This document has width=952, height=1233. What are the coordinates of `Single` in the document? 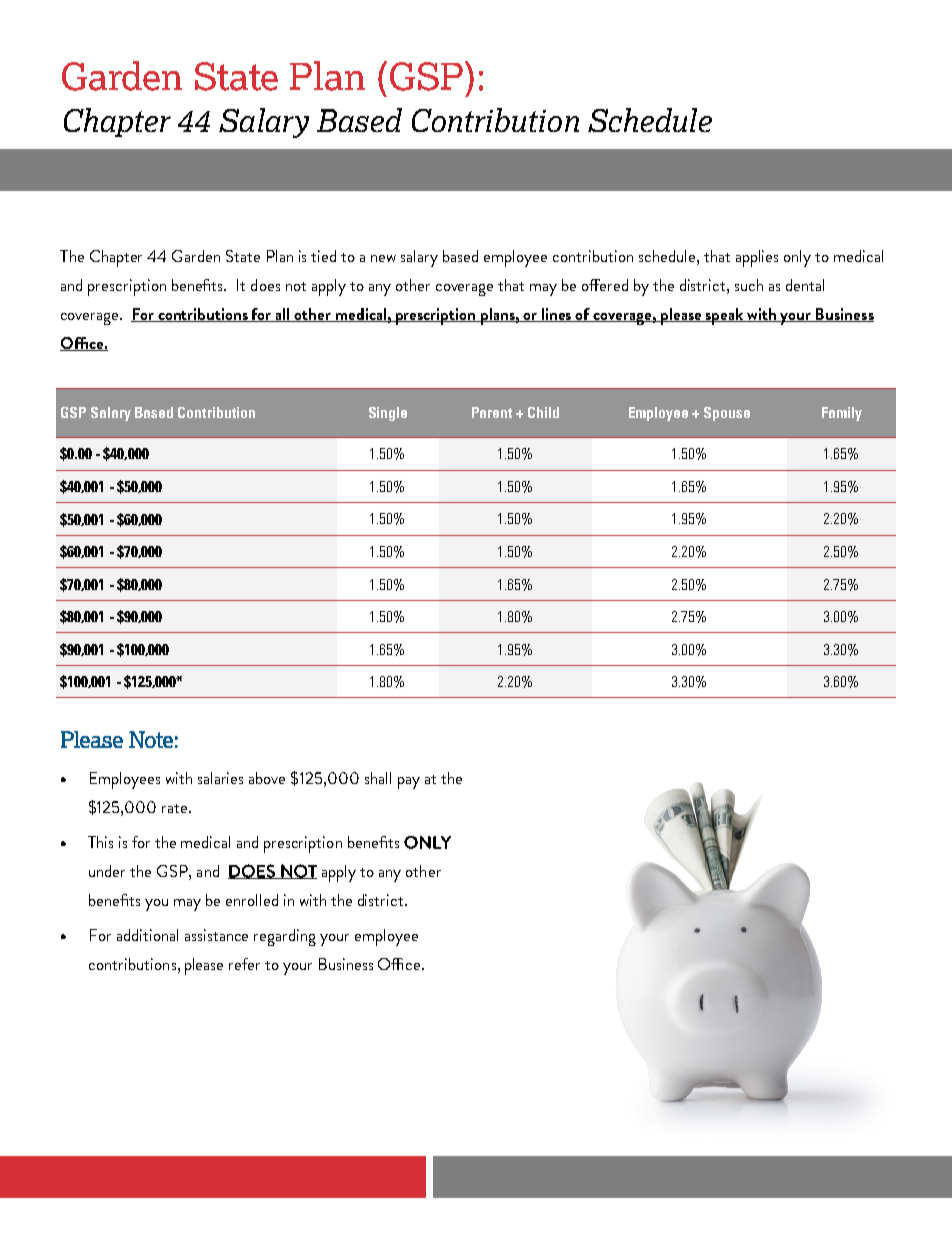 It's located at (388, 414).
